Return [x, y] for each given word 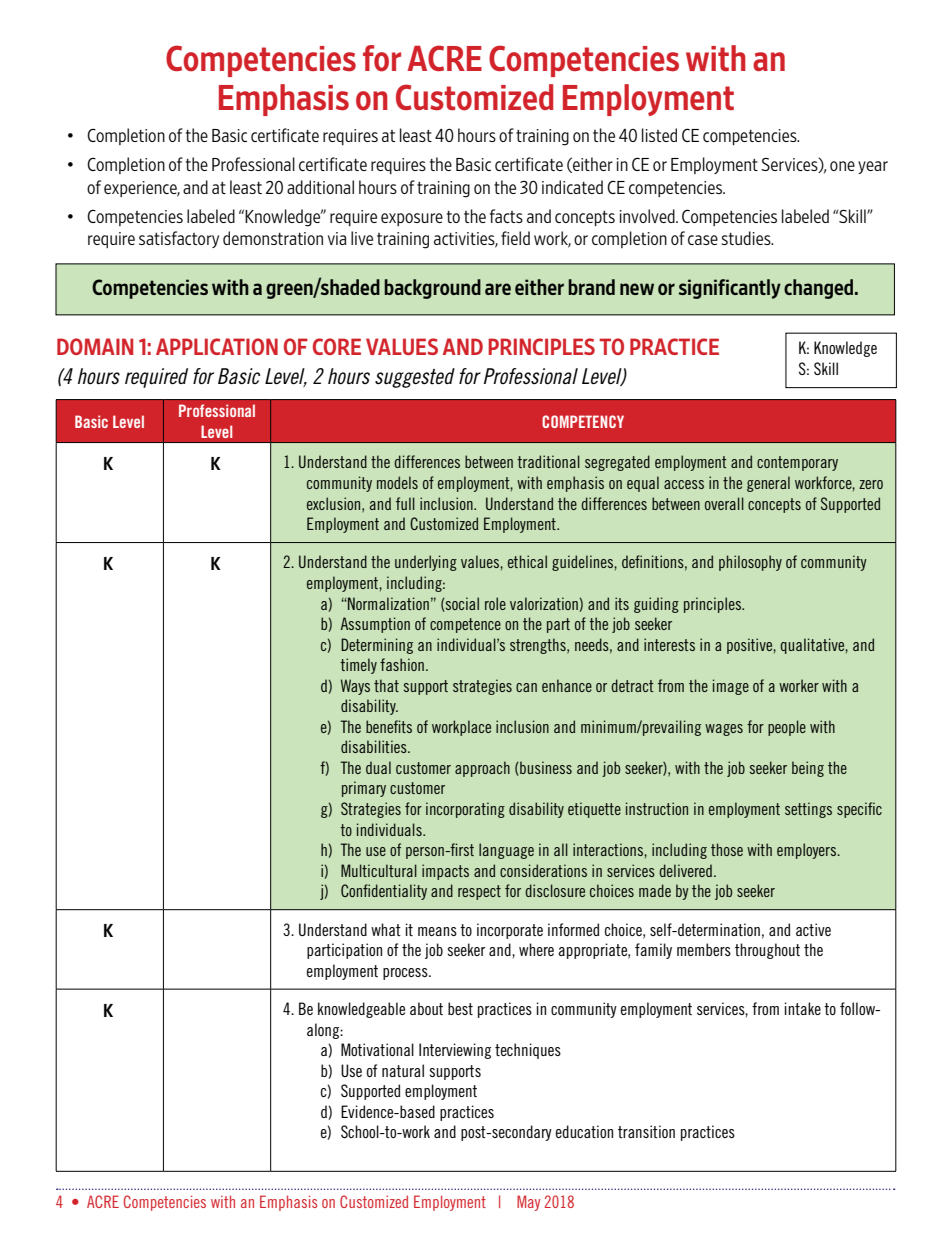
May [528, 1203]
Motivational [377, 1049]
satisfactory [179, 239]
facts [506, 216]
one [842, 166]
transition [646, 1131]
